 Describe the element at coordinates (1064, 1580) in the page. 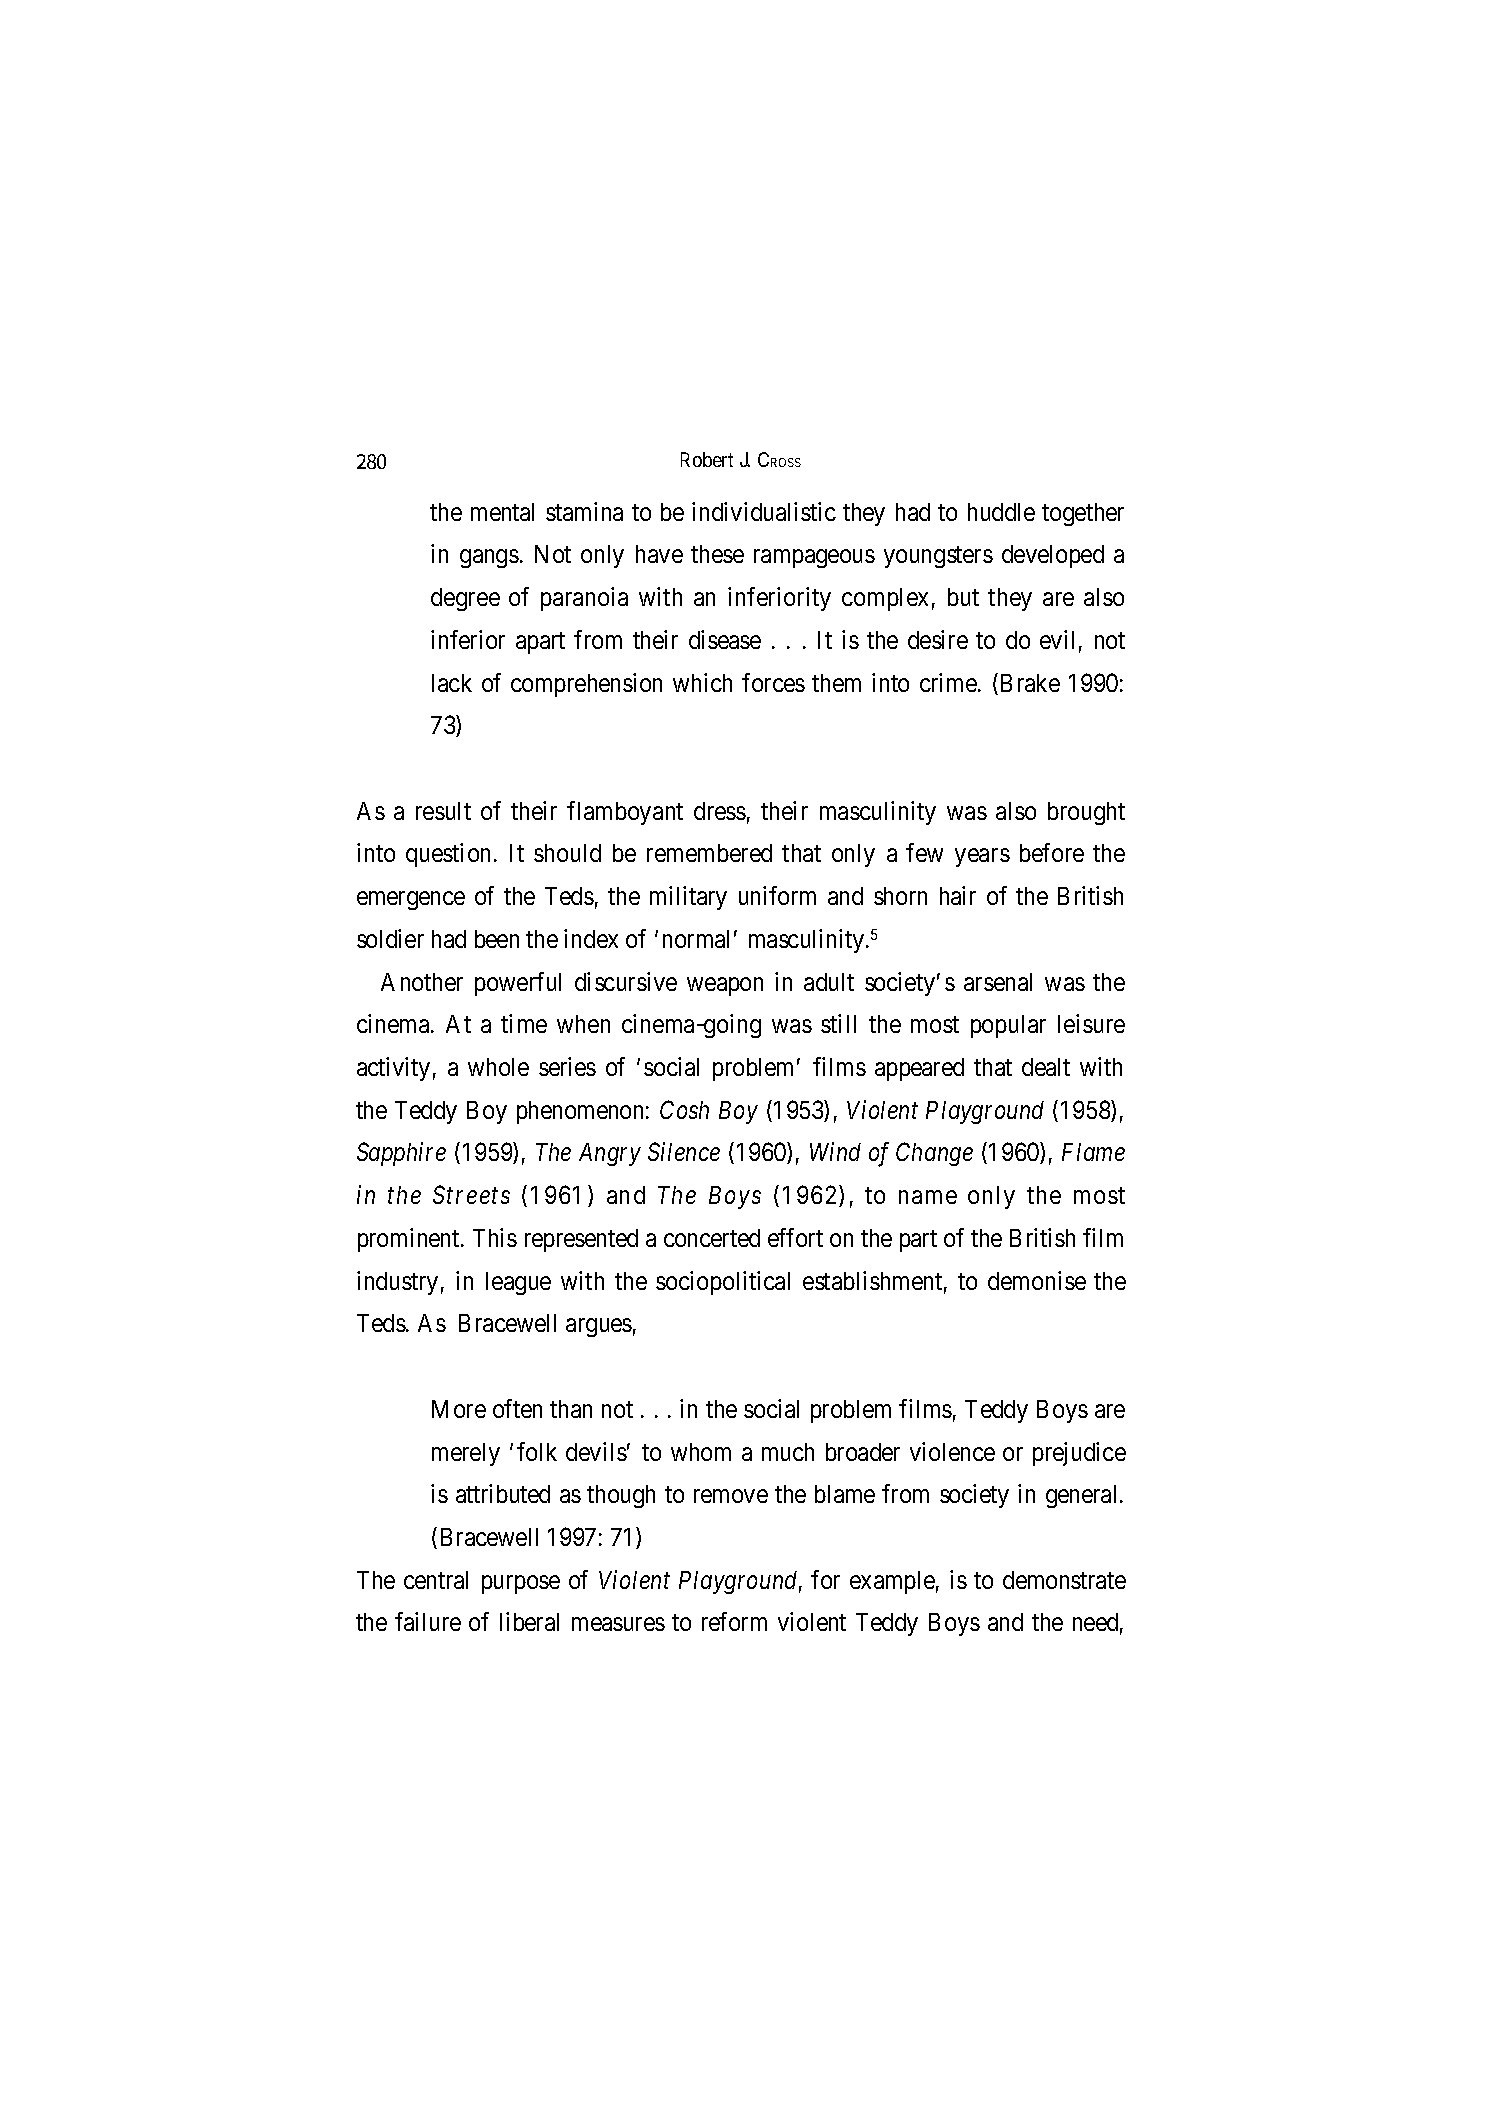

I see `demonstrate` at that location.
